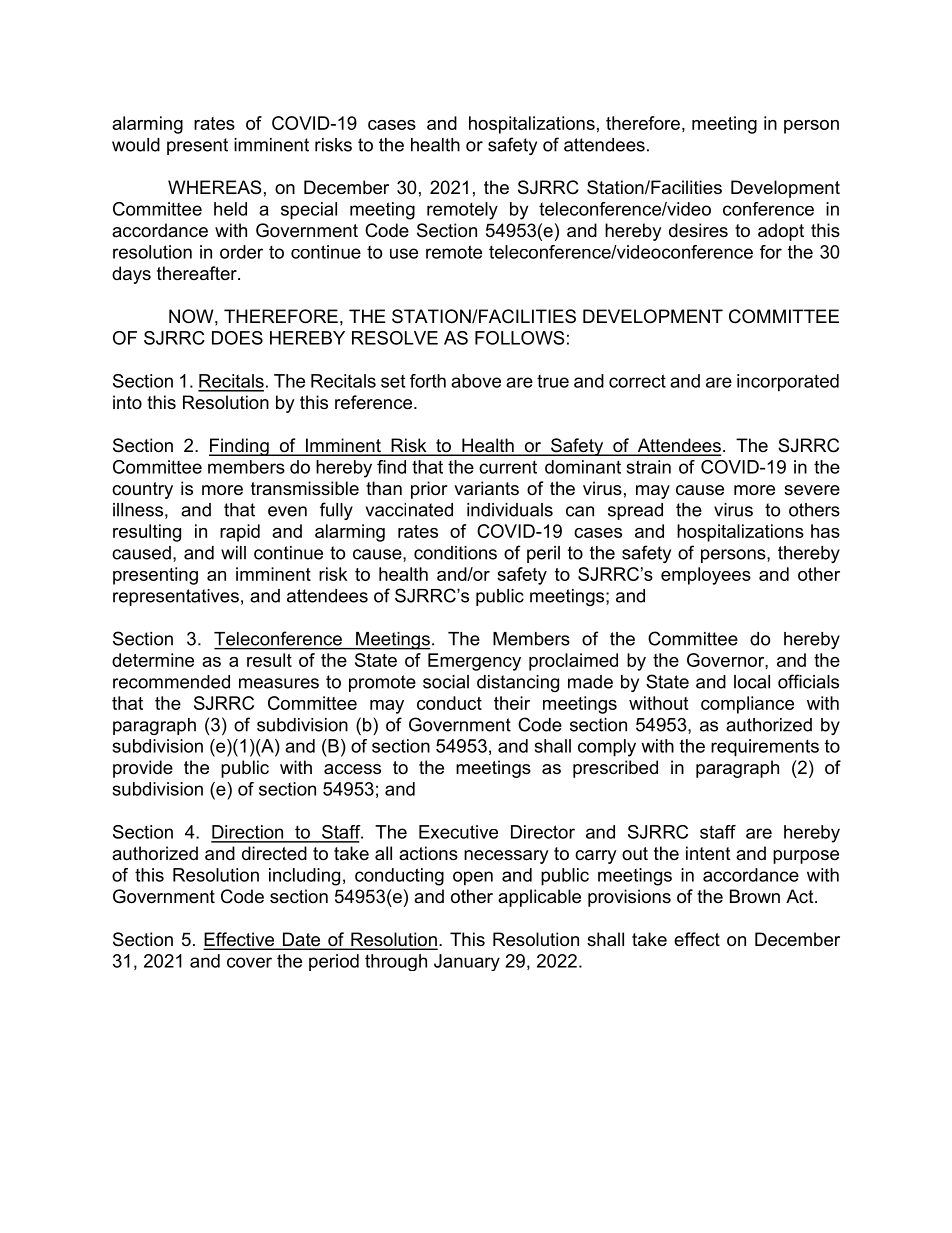  I want to click on January, so click(467, 962).
